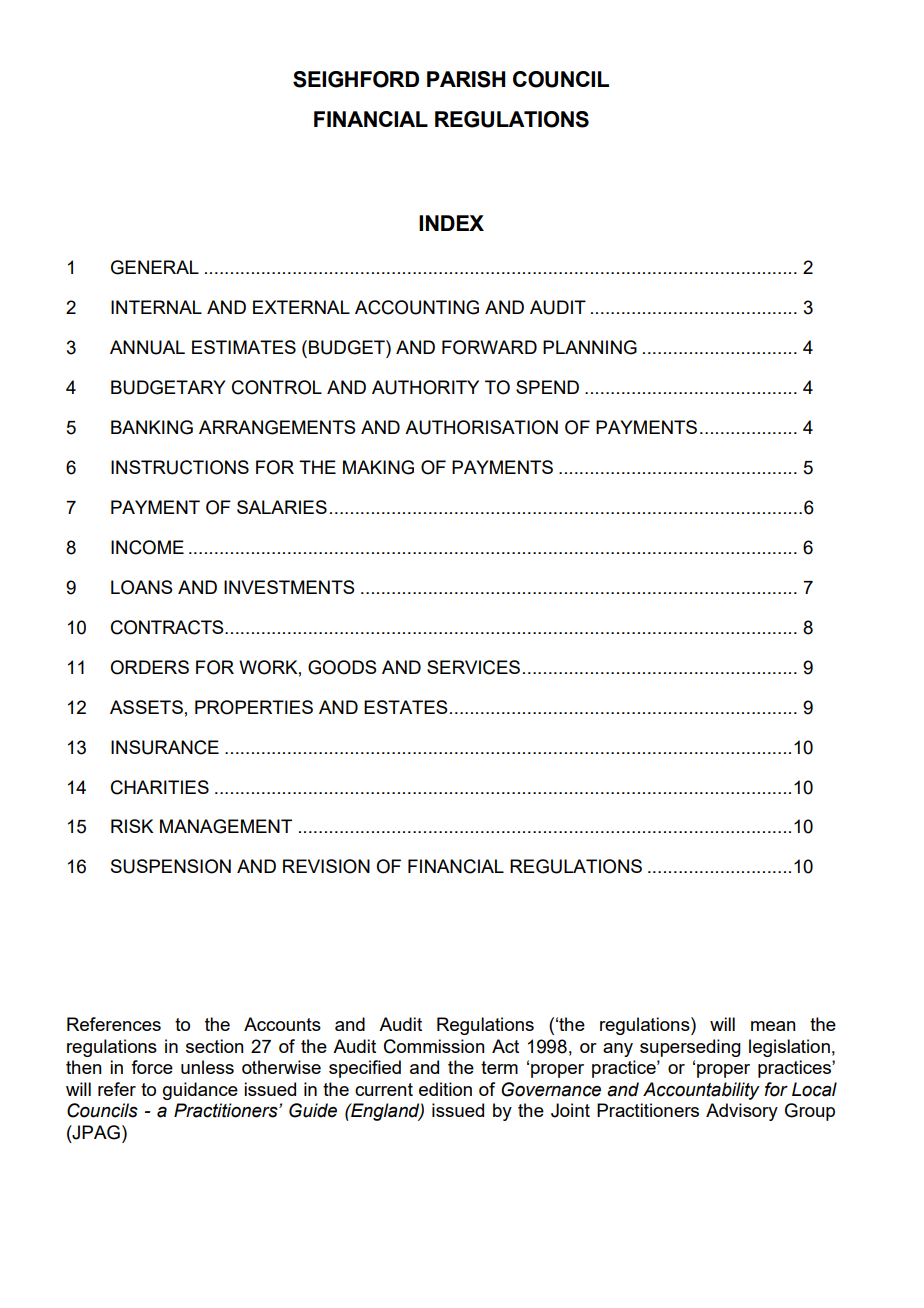  Describe the element at coordinates (141, 587) in the page. I see `LOANS` at that location.
